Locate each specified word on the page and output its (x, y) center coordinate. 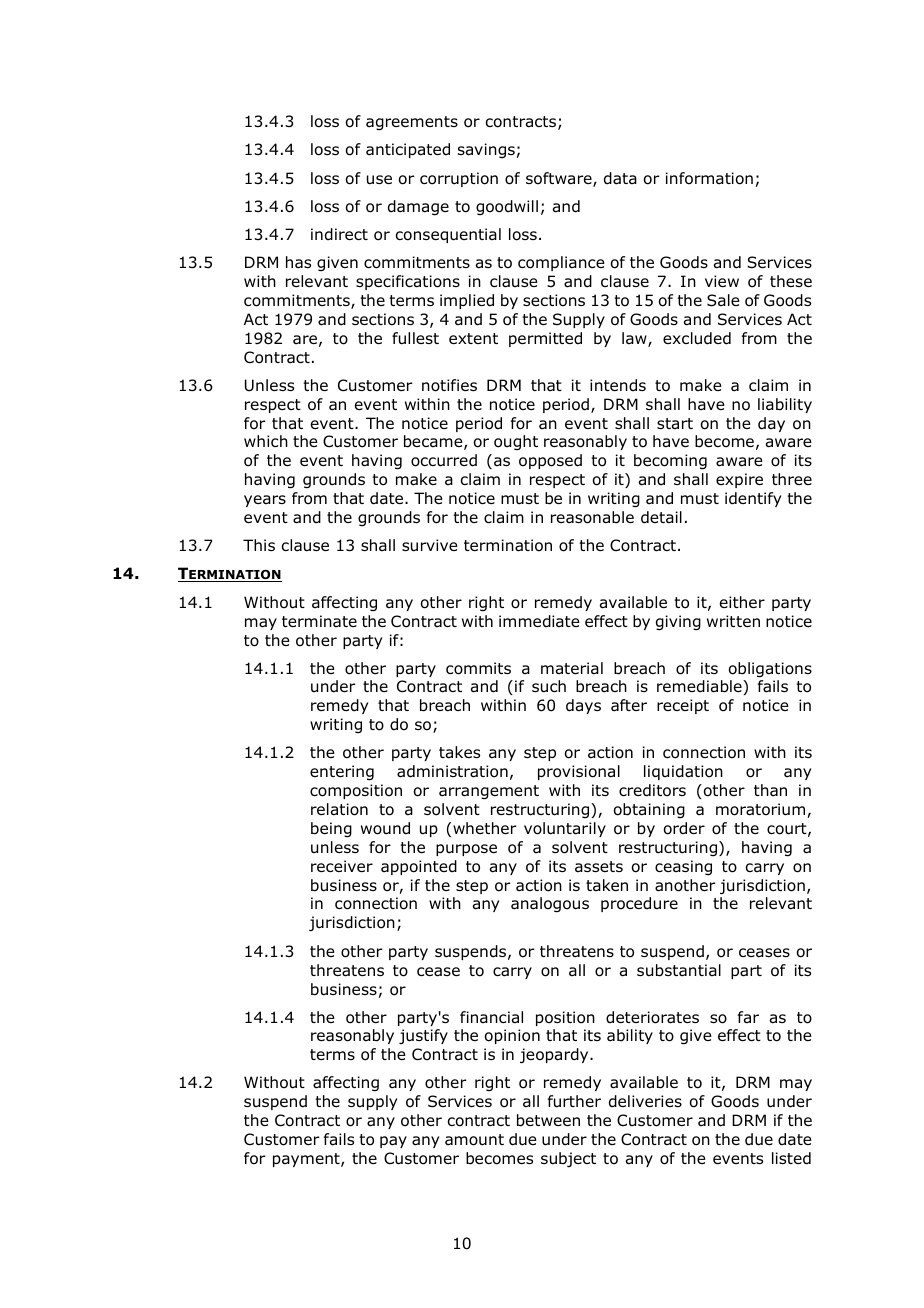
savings (486, 150)
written (733, 621)
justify (423, 1036)
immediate (539, 621)
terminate (319, 621)
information (709, 178)
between (548, 1120)
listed (791, 1158)
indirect (339, 234)
